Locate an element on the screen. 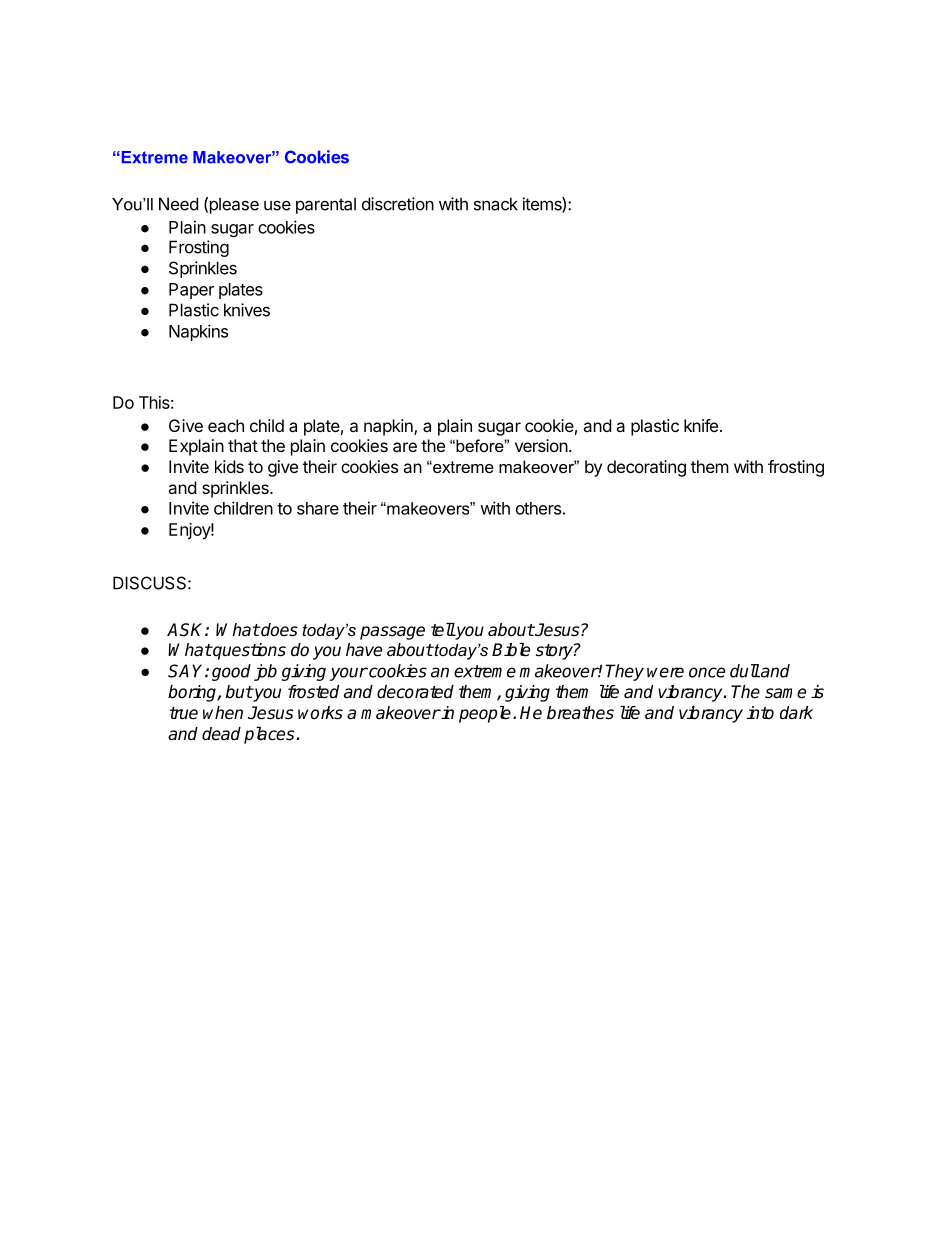 Image resolution: width=952 pixels, height=1233 pixels. discretion is located at coordinates (398, 204).
